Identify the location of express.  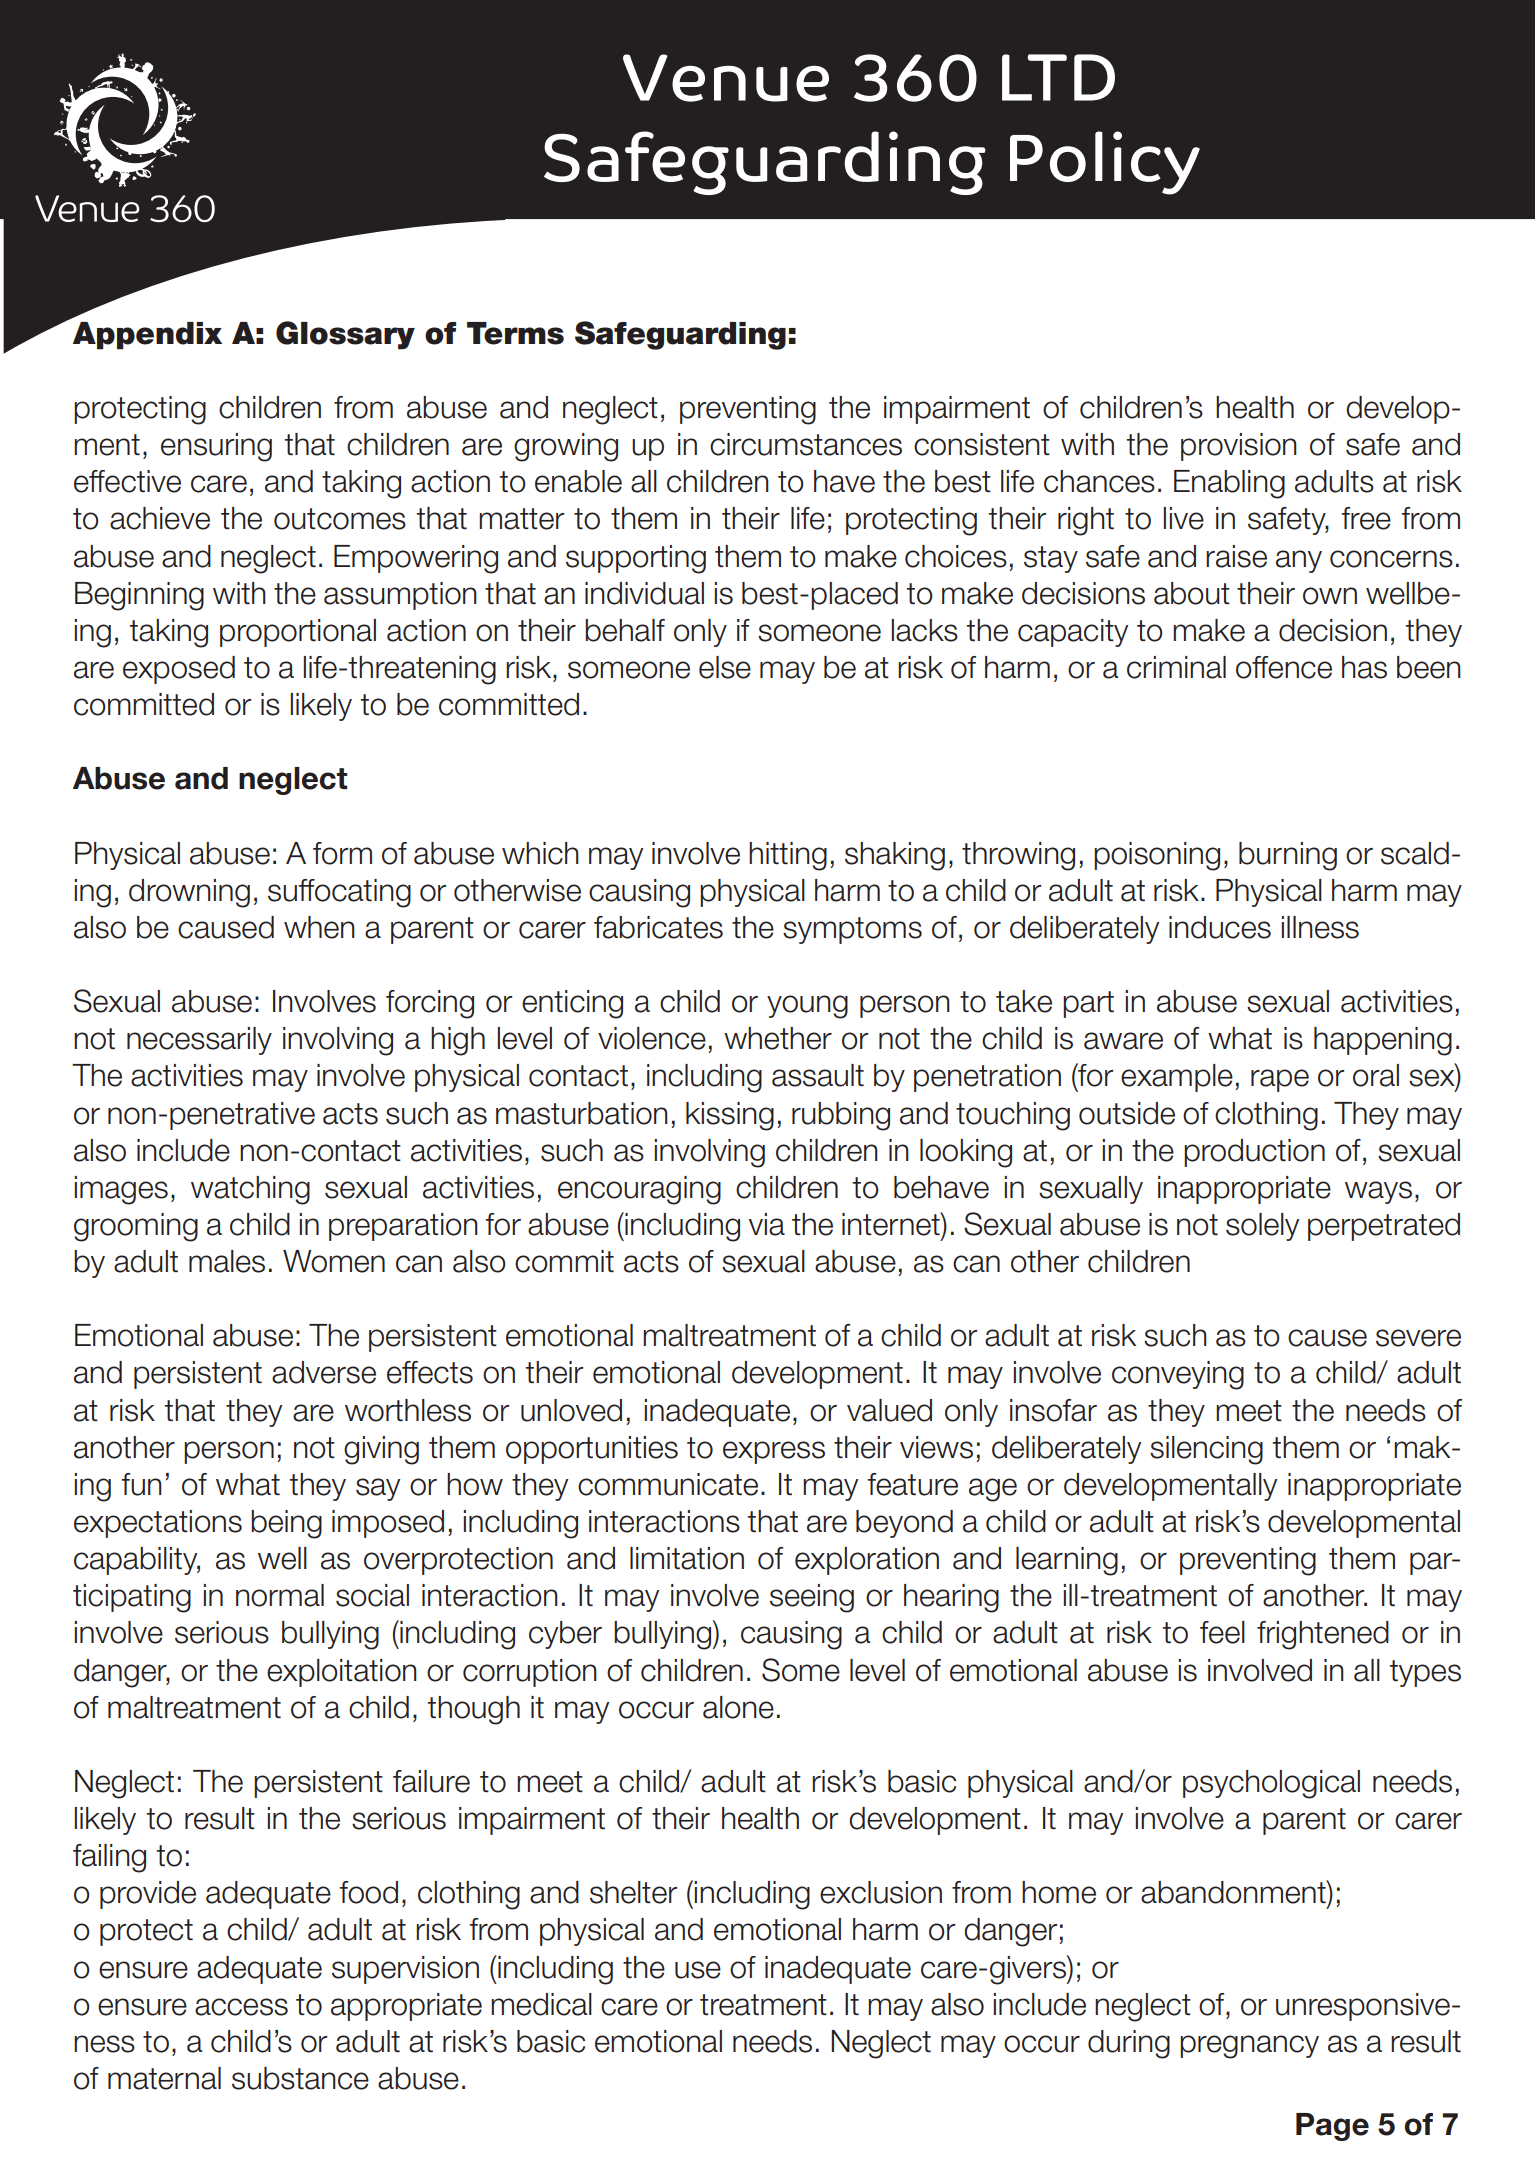
(774, 1452).
